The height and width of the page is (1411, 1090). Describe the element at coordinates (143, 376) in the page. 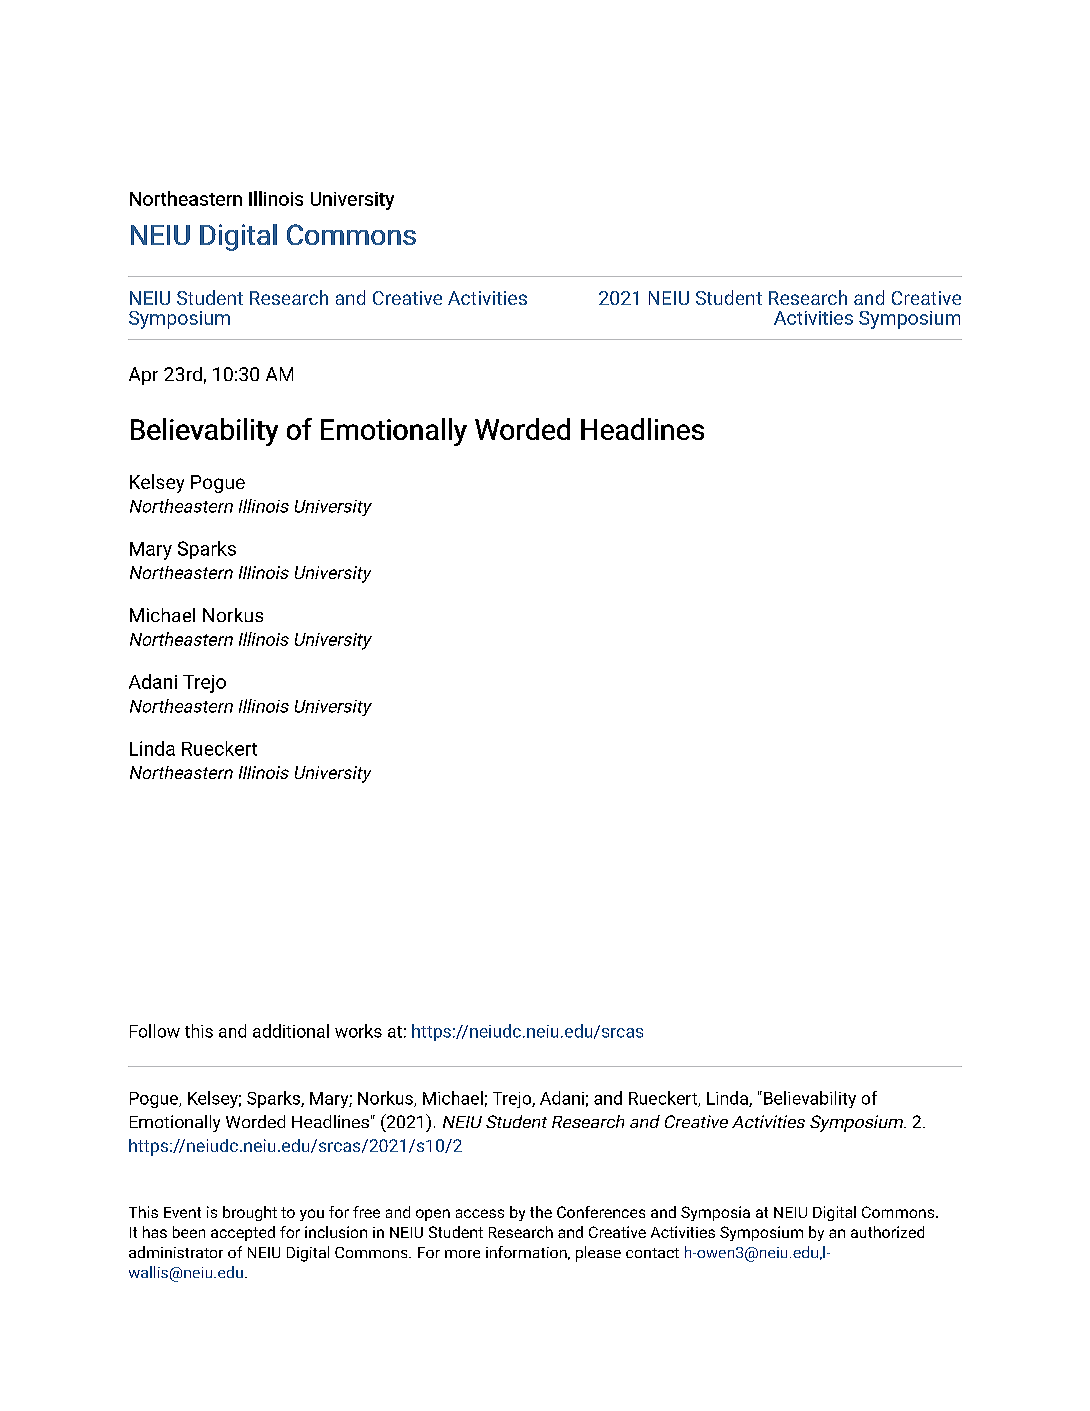

I see `Apr` at that location.
